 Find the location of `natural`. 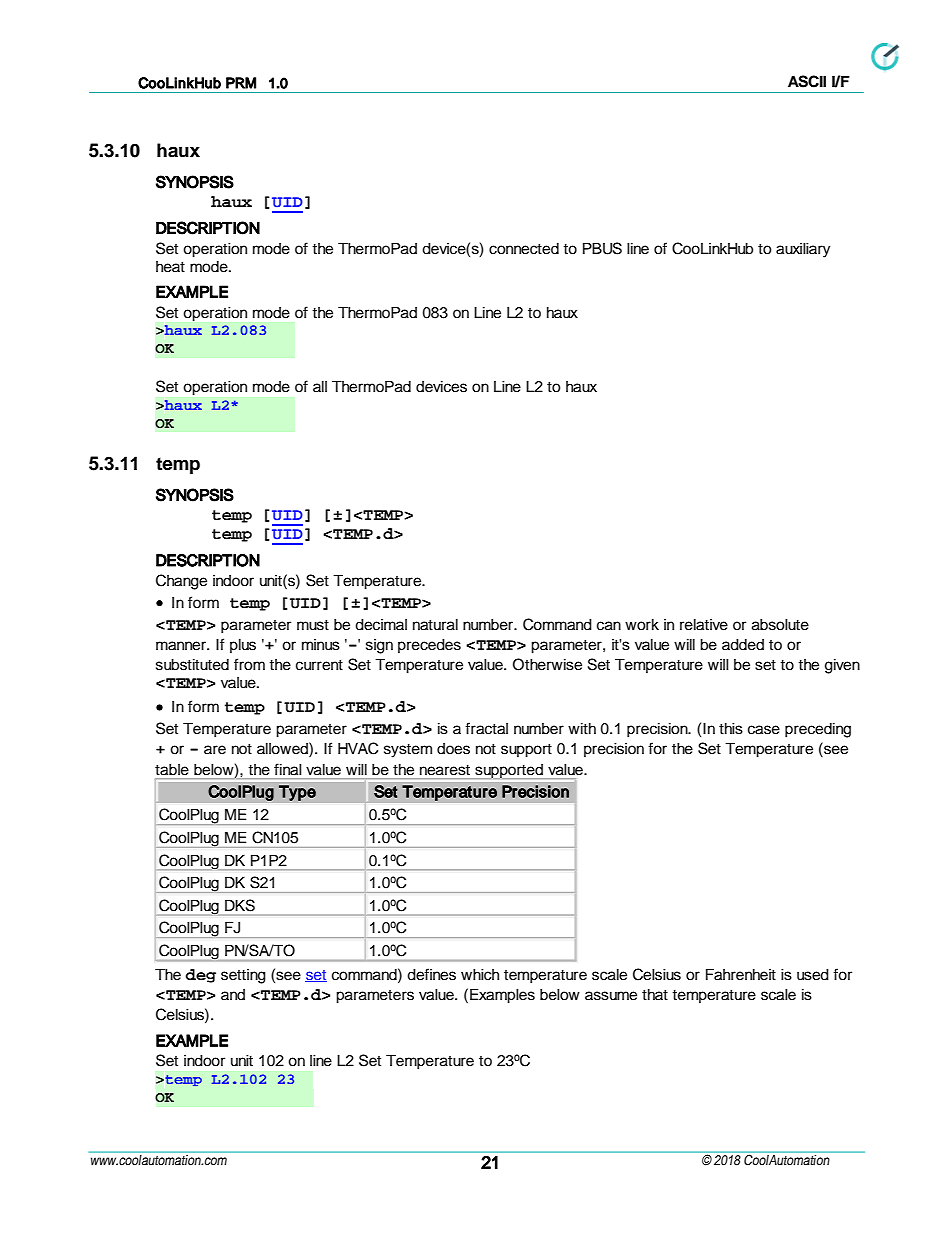

natural is located at coordinates (435, 625).
